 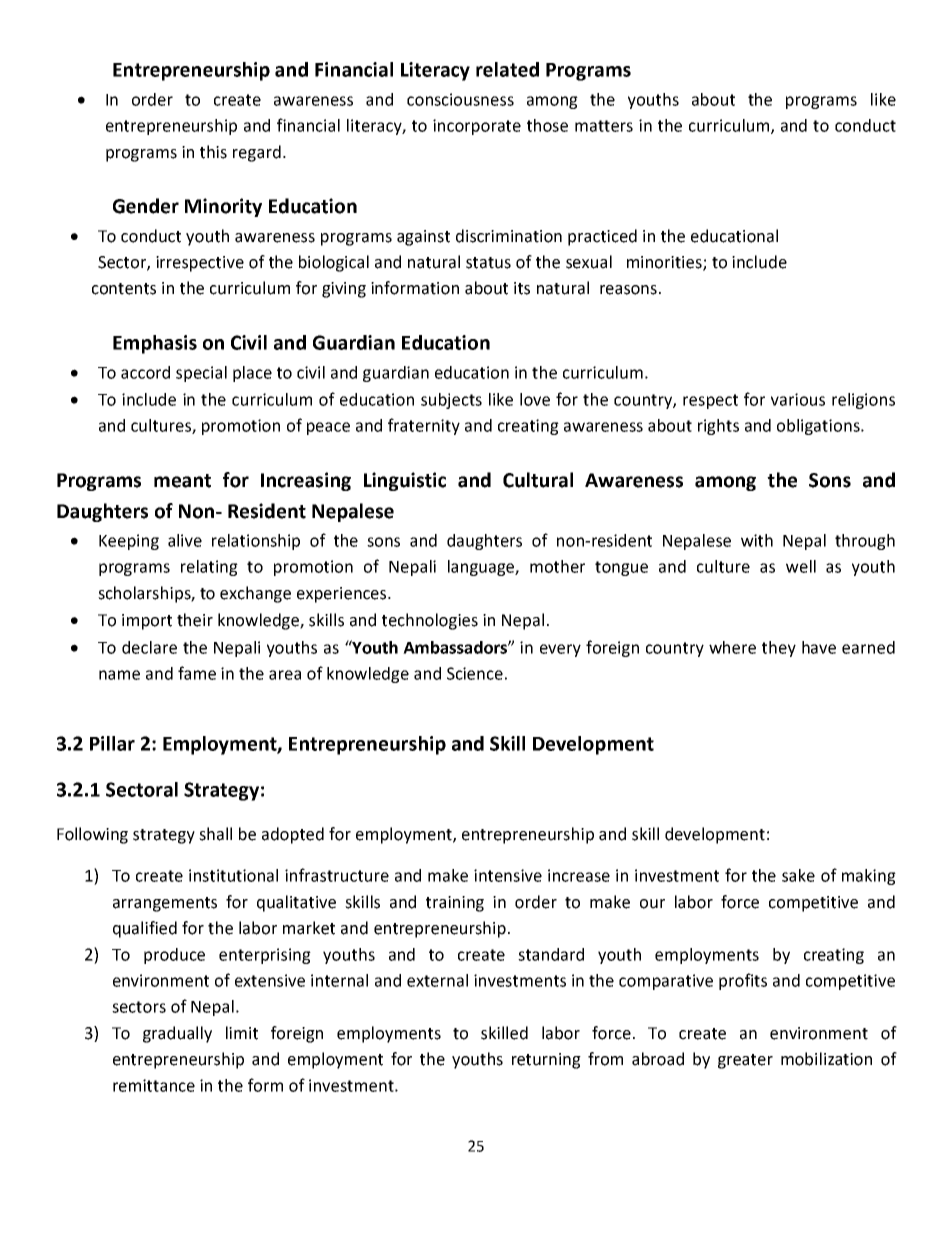 What do you see at coordinates (604, 126) in the document?
I see `matters` at bounding box center [604, 126].
